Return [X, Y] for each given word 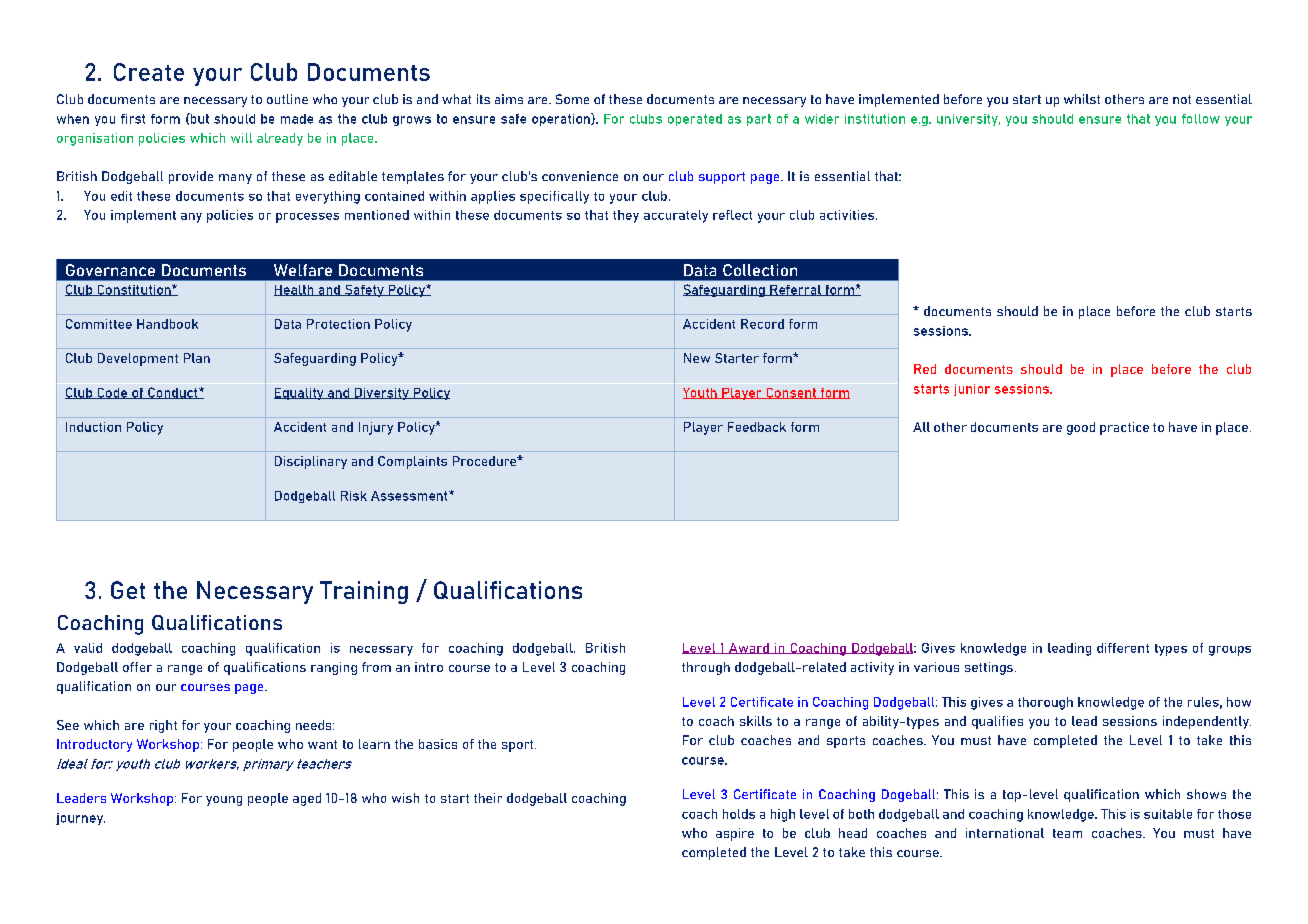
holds [739, 814]
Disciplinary [311, 462]
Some [572, 99]
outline [287, 99]
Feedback [757, 427]
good [1081, 428]
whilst [1082, 99]
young [224, 801]
